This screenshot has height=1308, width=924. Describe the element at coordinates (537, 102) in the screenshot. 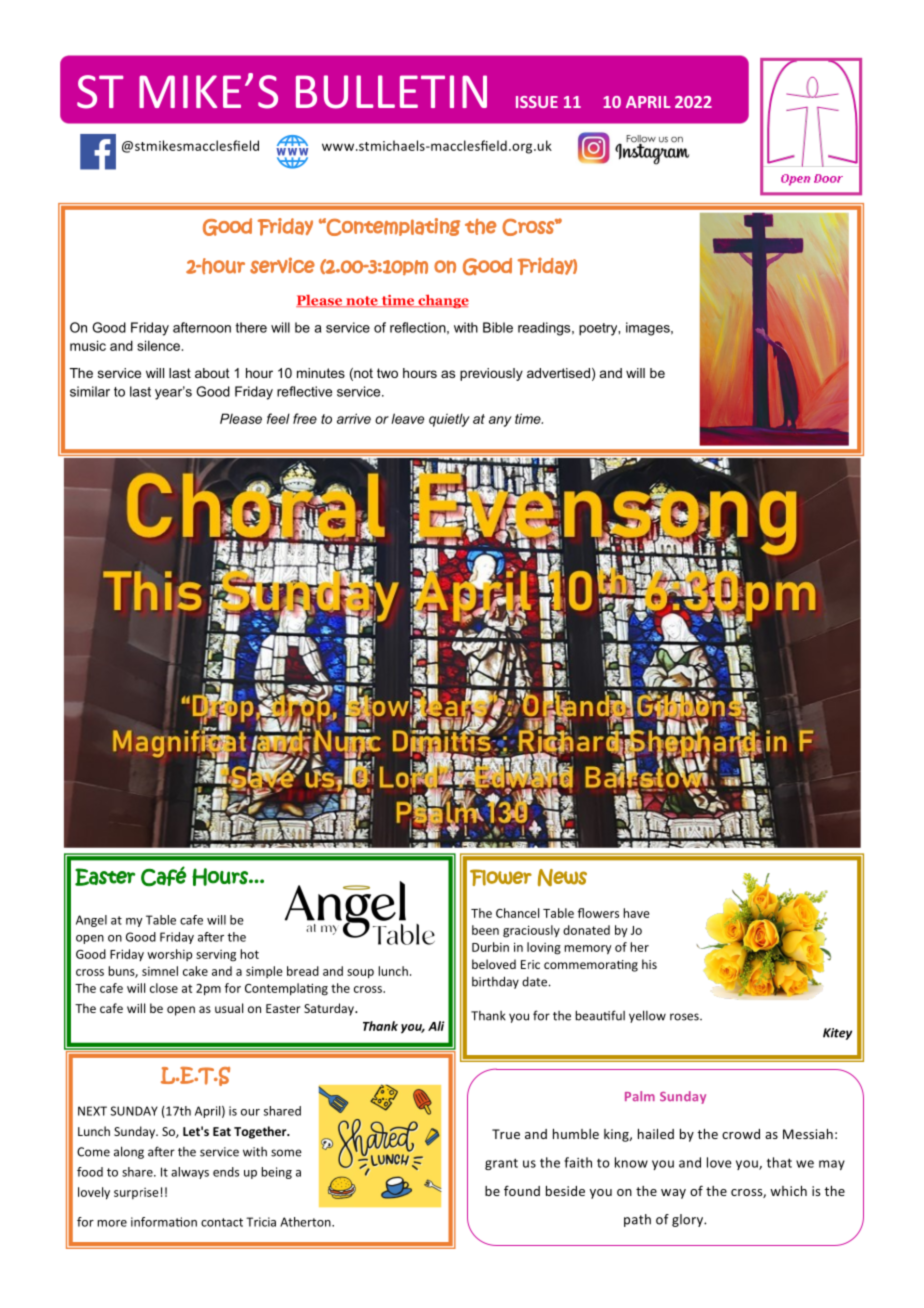

I see `ISSUE` at that location.
